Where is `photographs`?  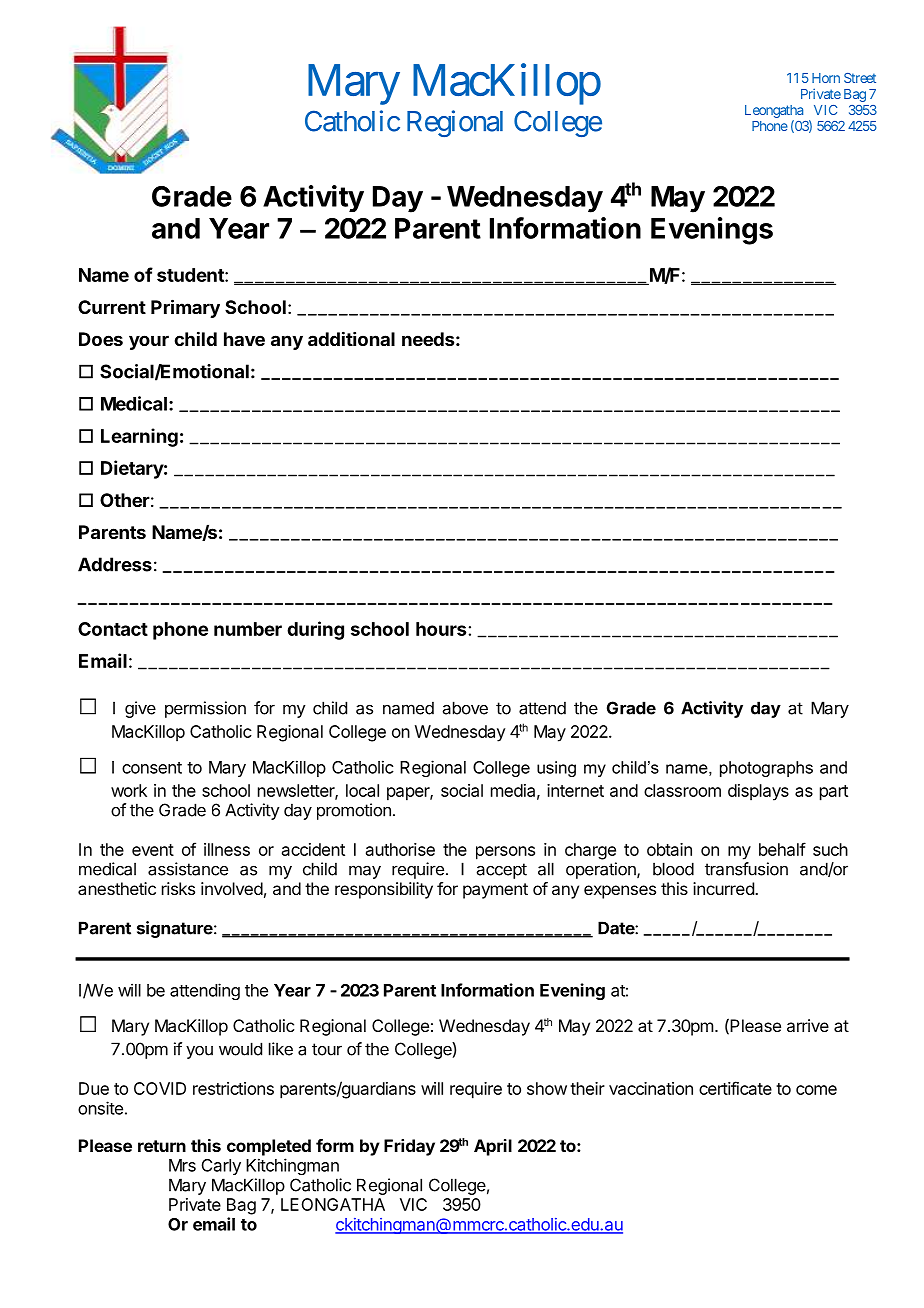
photographs is located at coordinates (766, 769).
